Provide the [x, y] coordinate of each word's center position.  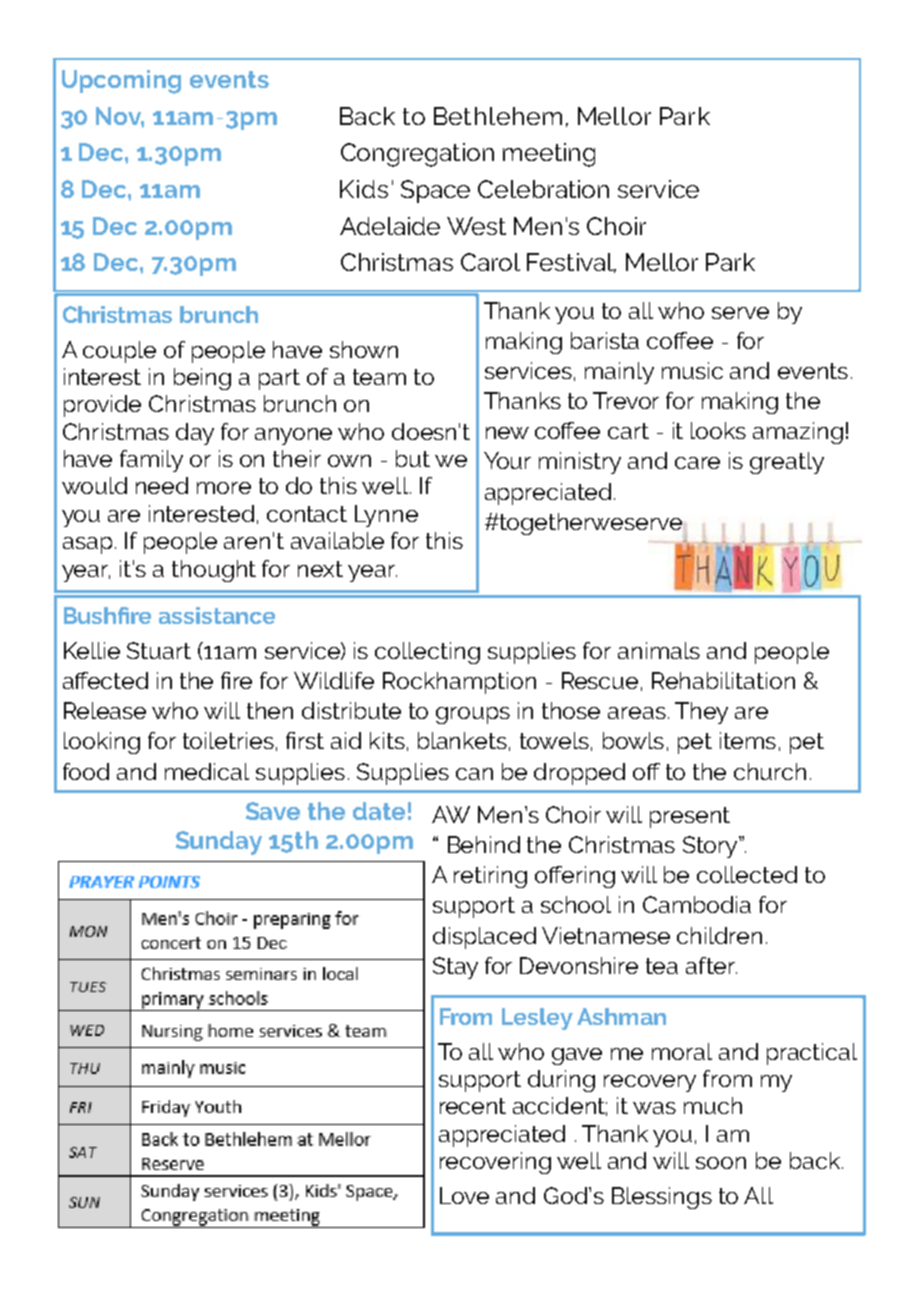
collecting [427, 653]
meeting [549, 155]
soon [721, 1163]
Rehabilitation [723, 680]
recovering [495, 1163]
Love [464, 1195]
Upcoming [121, 82]
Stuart [159, 650]
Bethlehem [498, 116]
